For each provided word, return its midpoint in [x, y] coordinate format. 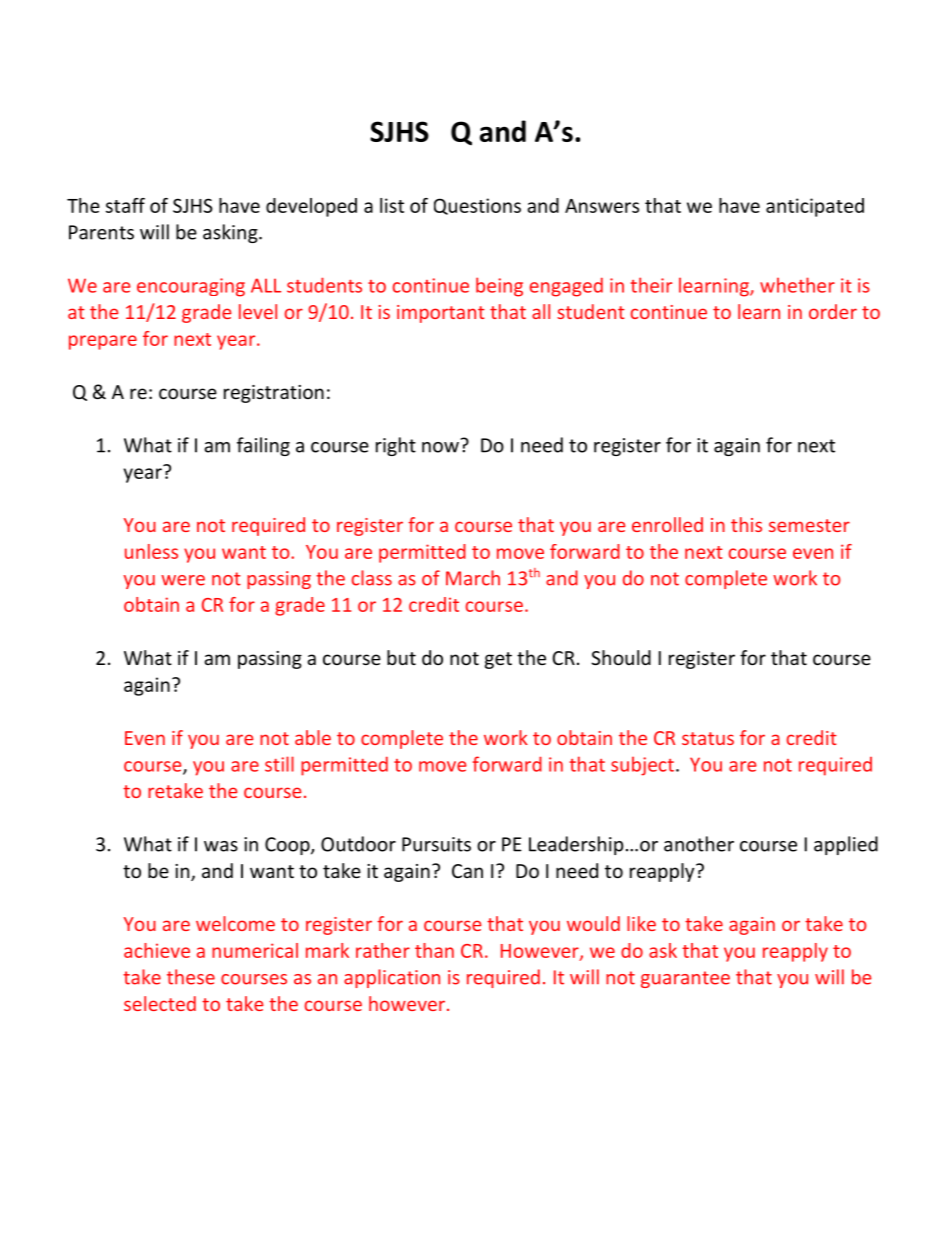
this [746, 524]
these [191, 977]
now [441, 446]
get [498, 660]
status [708, 738]
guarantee [685, 979]
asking [231, 233]
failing [263, 446]
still [279, 764]
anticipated [815, 207]
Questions [477, 206]
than [434, 950]
